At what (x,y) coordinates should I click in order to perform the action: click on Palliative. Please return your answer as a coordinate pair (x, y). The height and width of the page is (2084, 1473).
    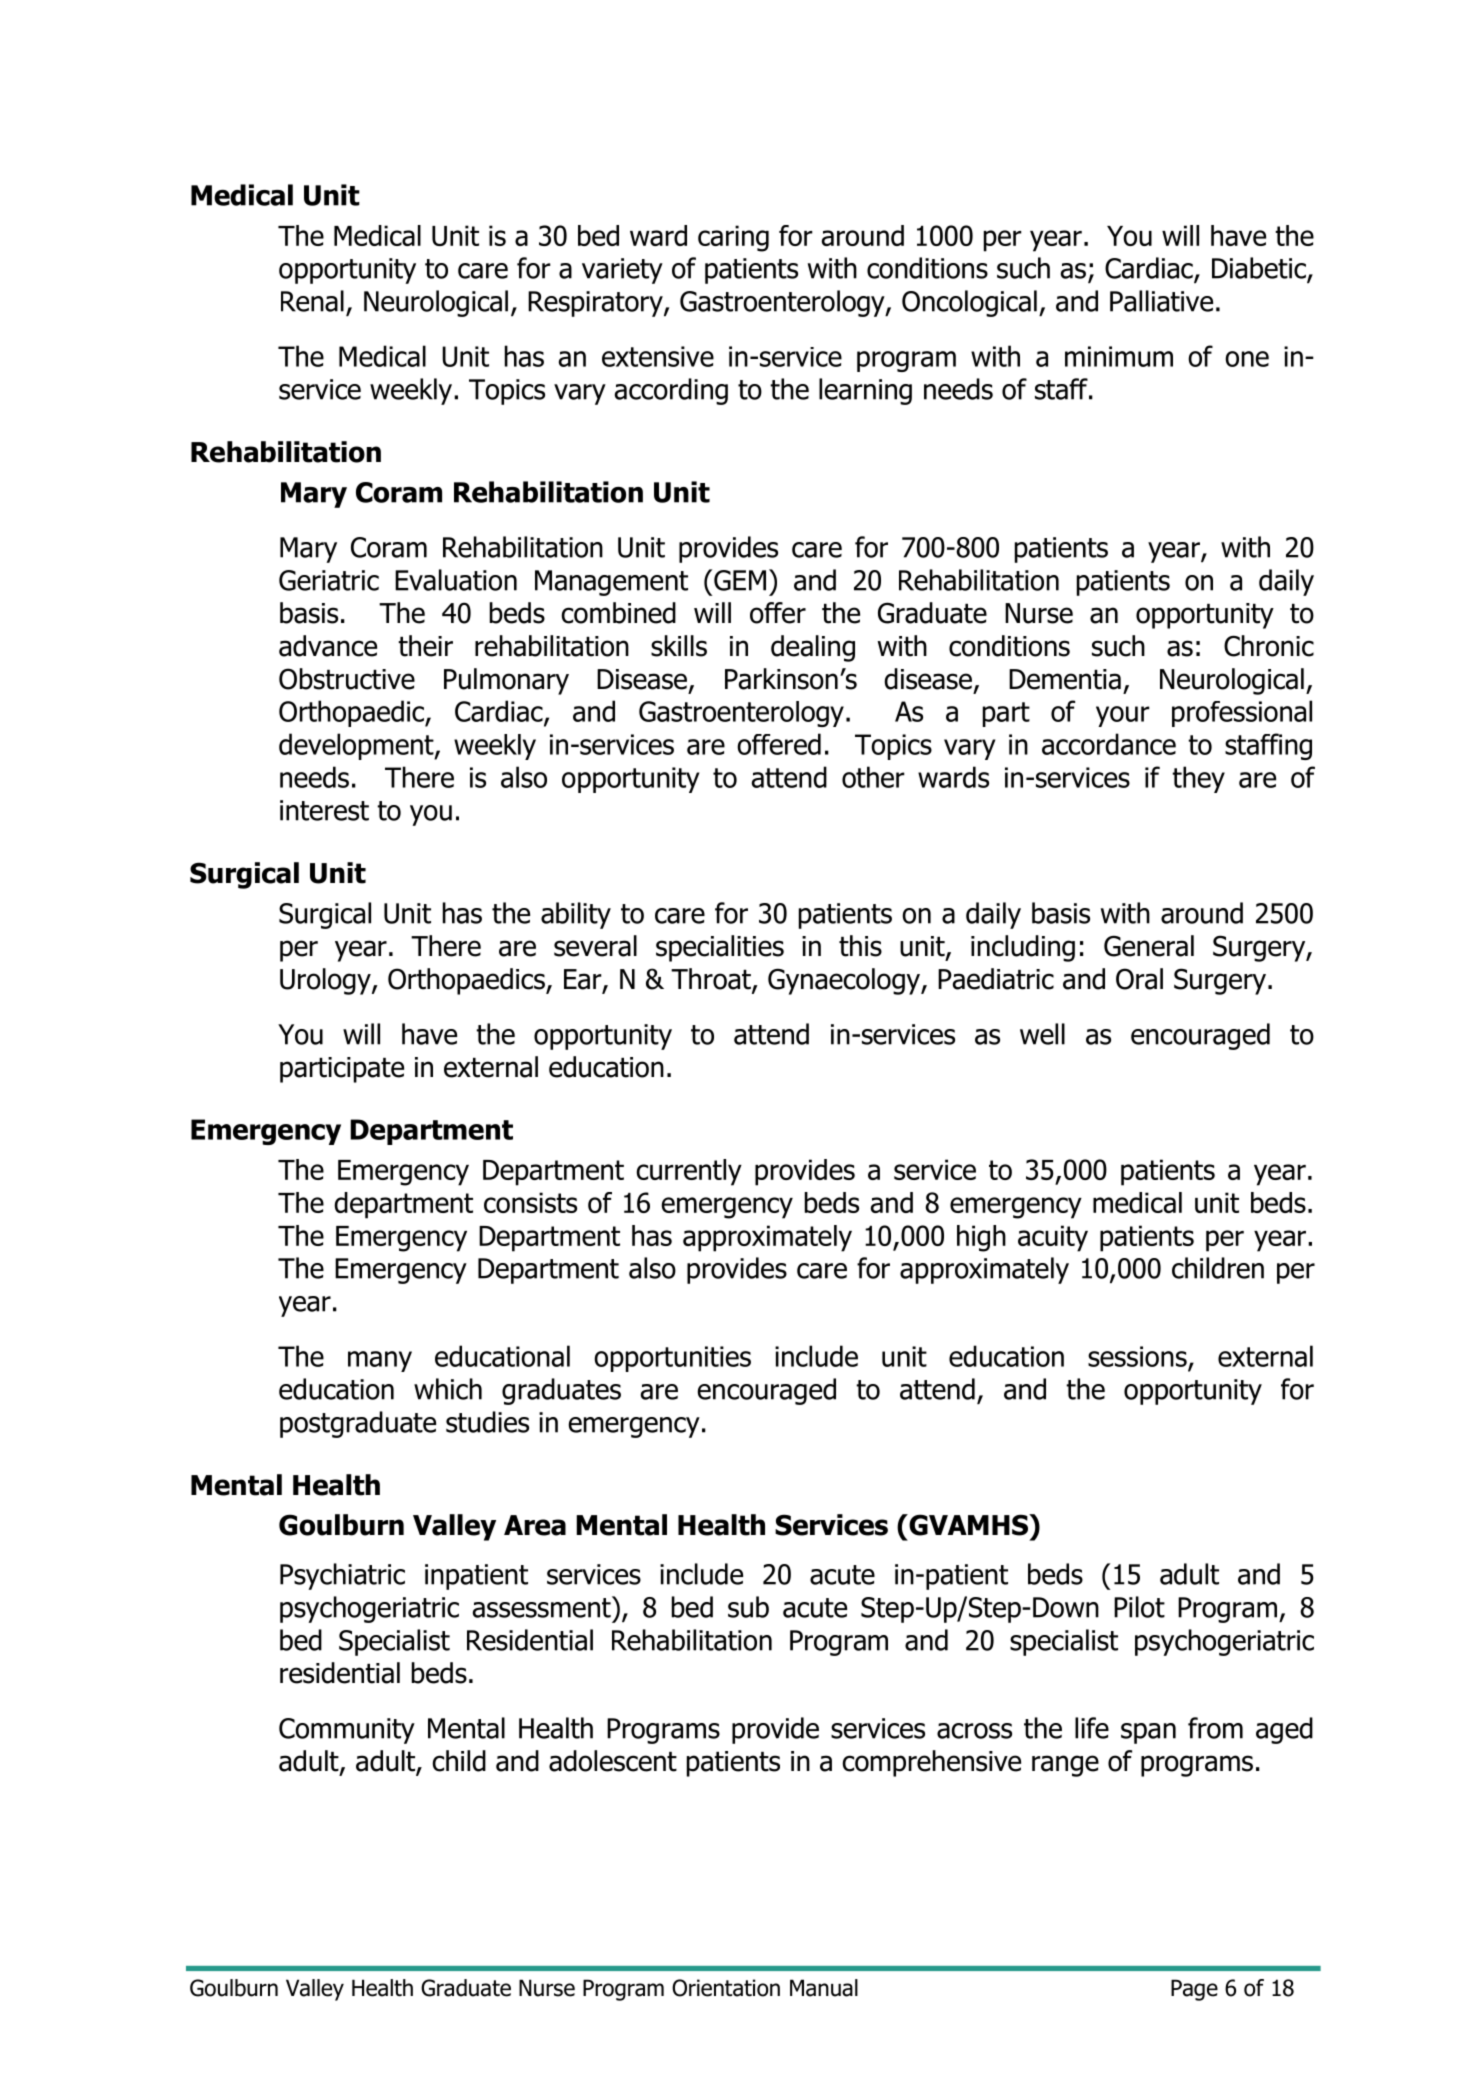
    Looking at the image, I should click on (1161, 301).
